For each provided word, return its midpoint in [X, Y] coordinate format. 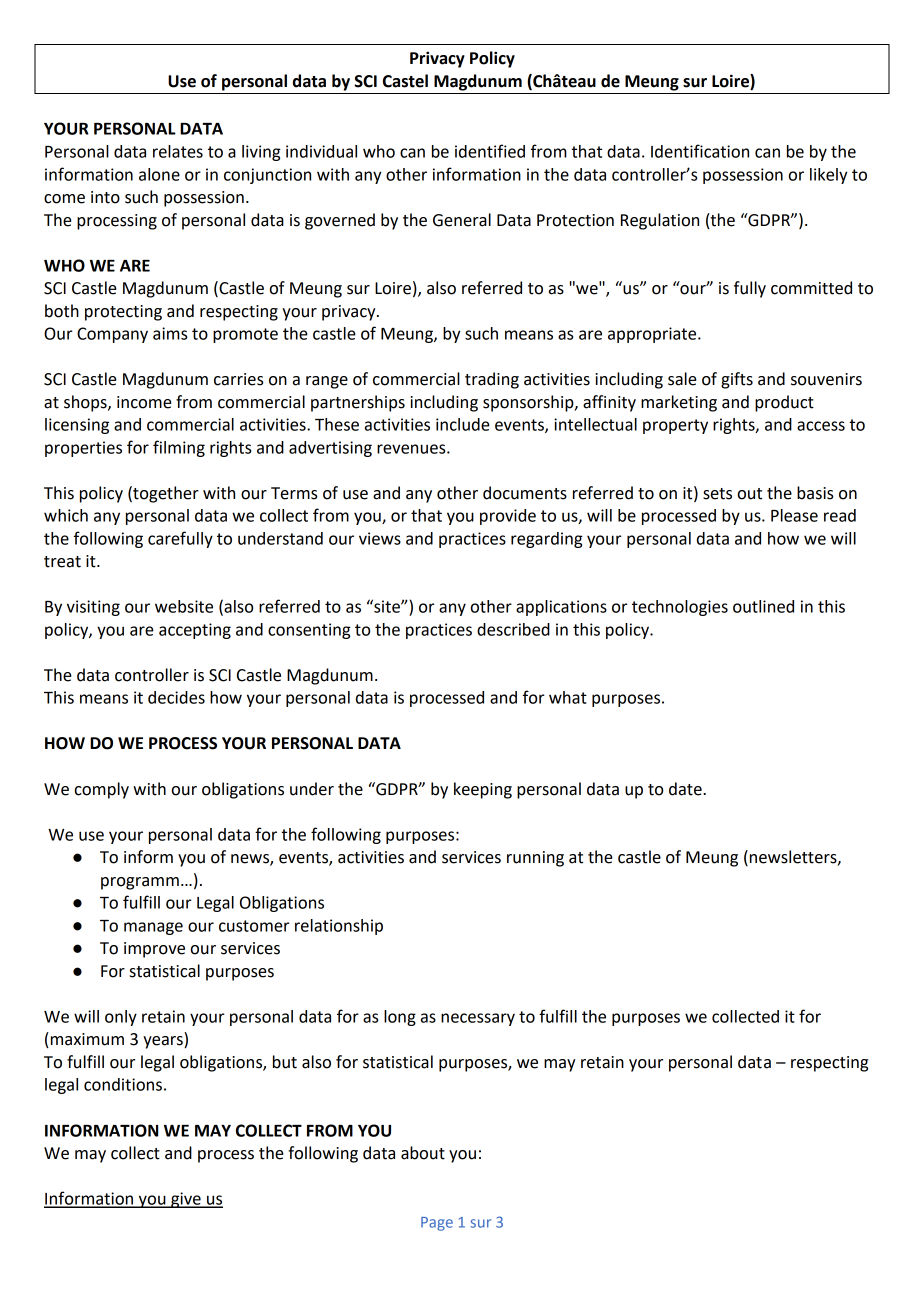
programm [140, 883]
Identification [700, 151]
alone [159, 174]
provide [508, 517]
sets [717, 494]
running [535, 859]
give [186, 1200]
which [66, 515]
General [462, 220]
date [686, 789]
